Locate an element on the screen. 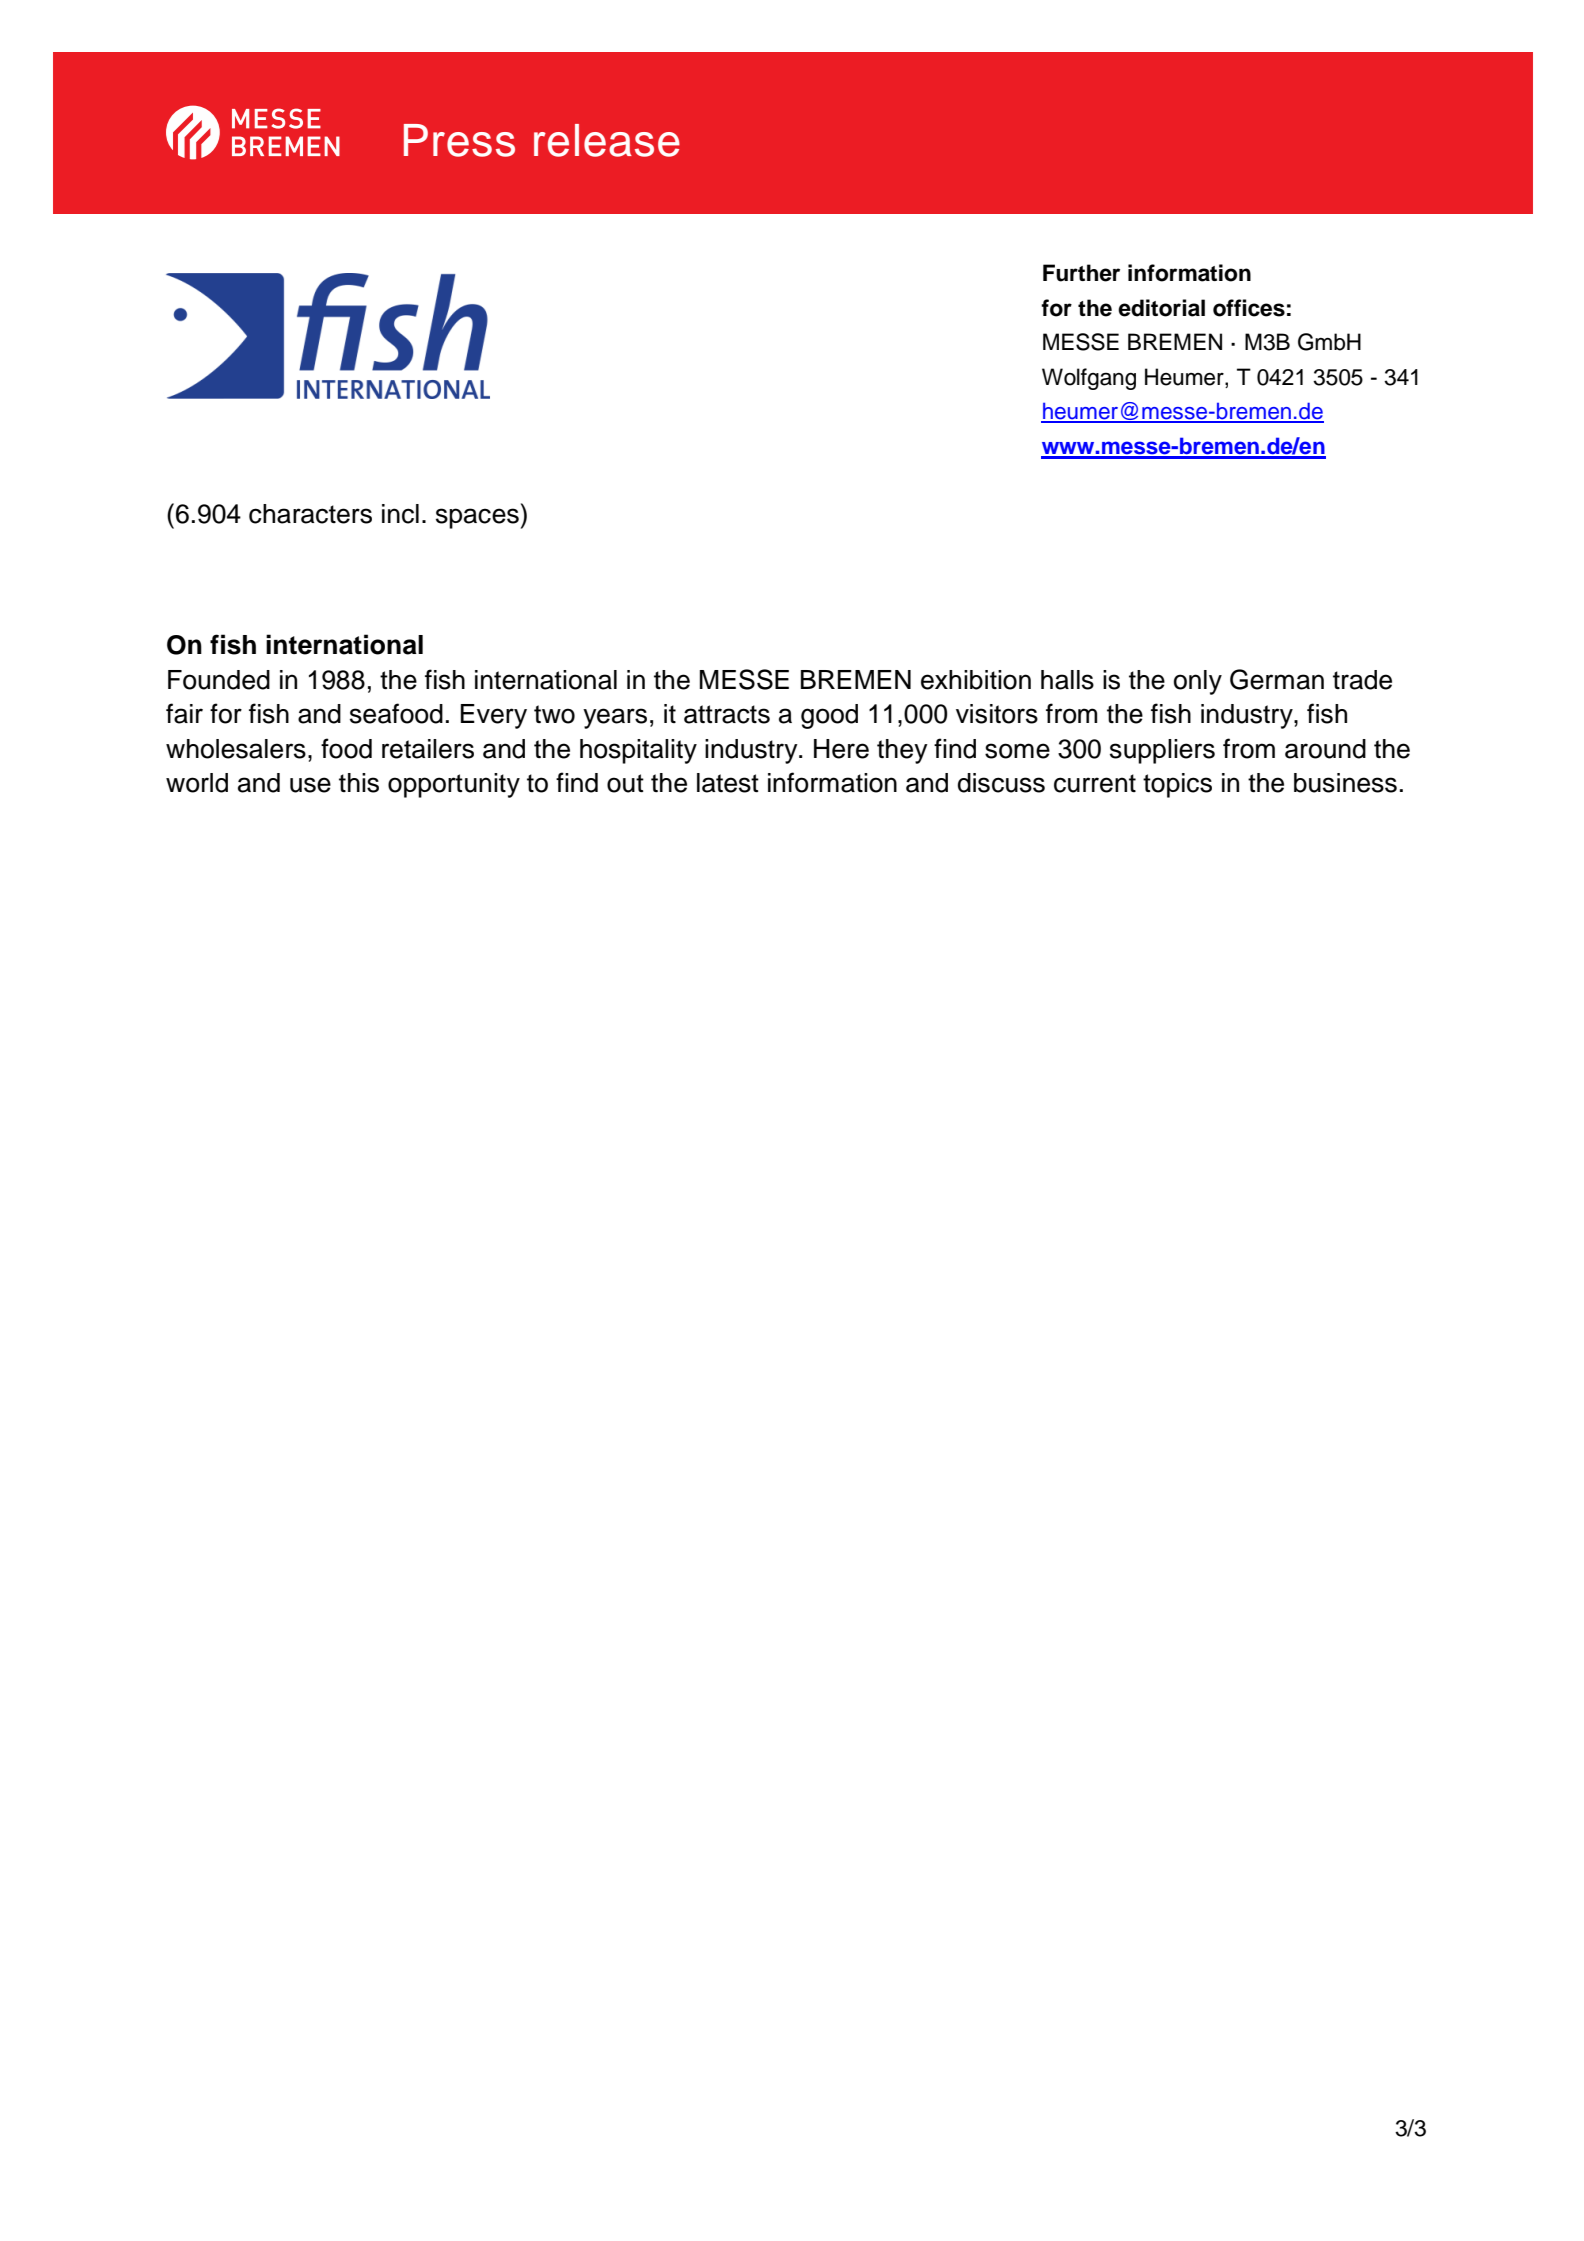  Founded is located at coordinates (219, 680).
